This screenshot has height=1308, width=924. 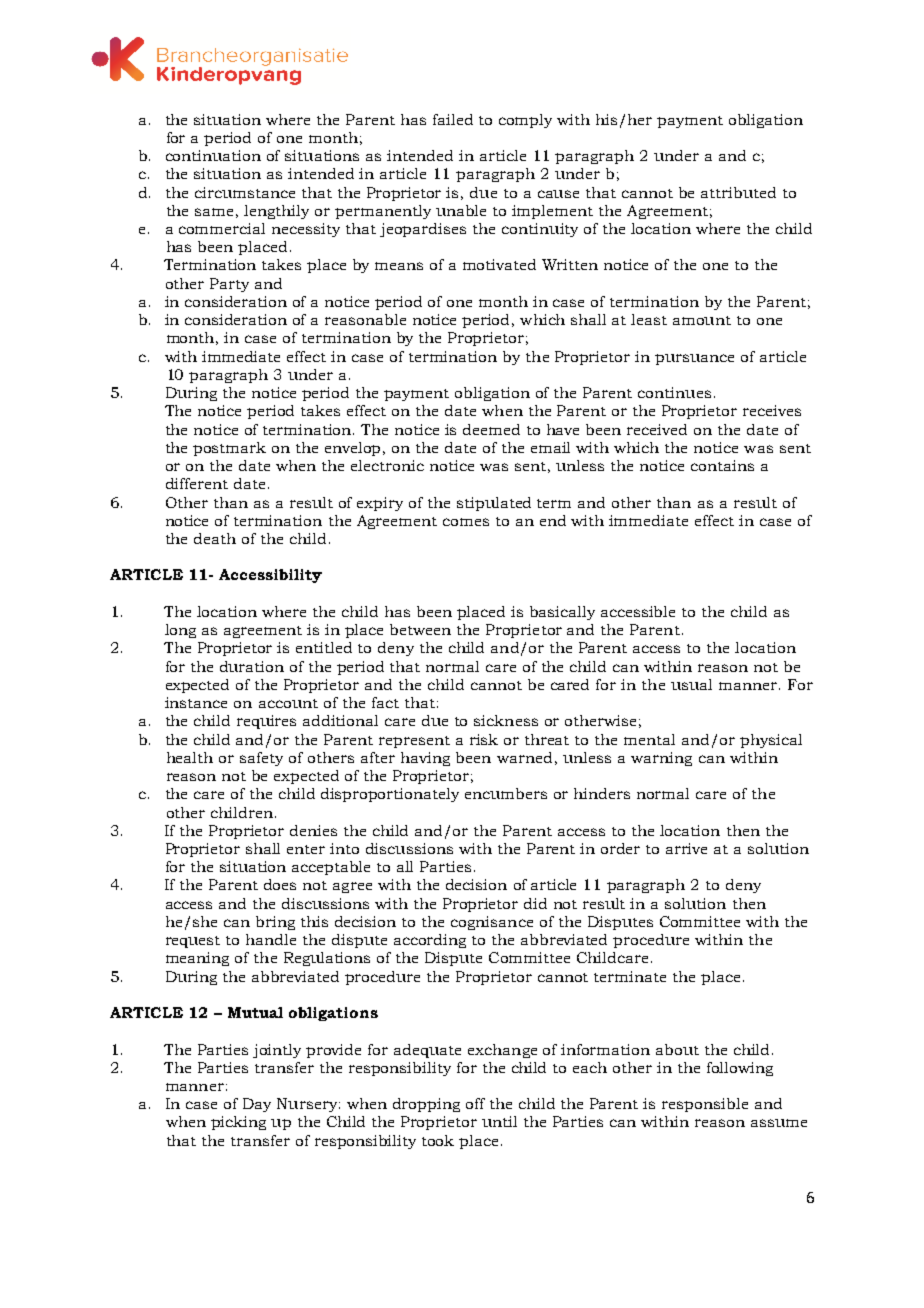 What do you see at coordinates (499, 264) in the screenshot?
I see `motivated` at bounding box center [499, 264].
